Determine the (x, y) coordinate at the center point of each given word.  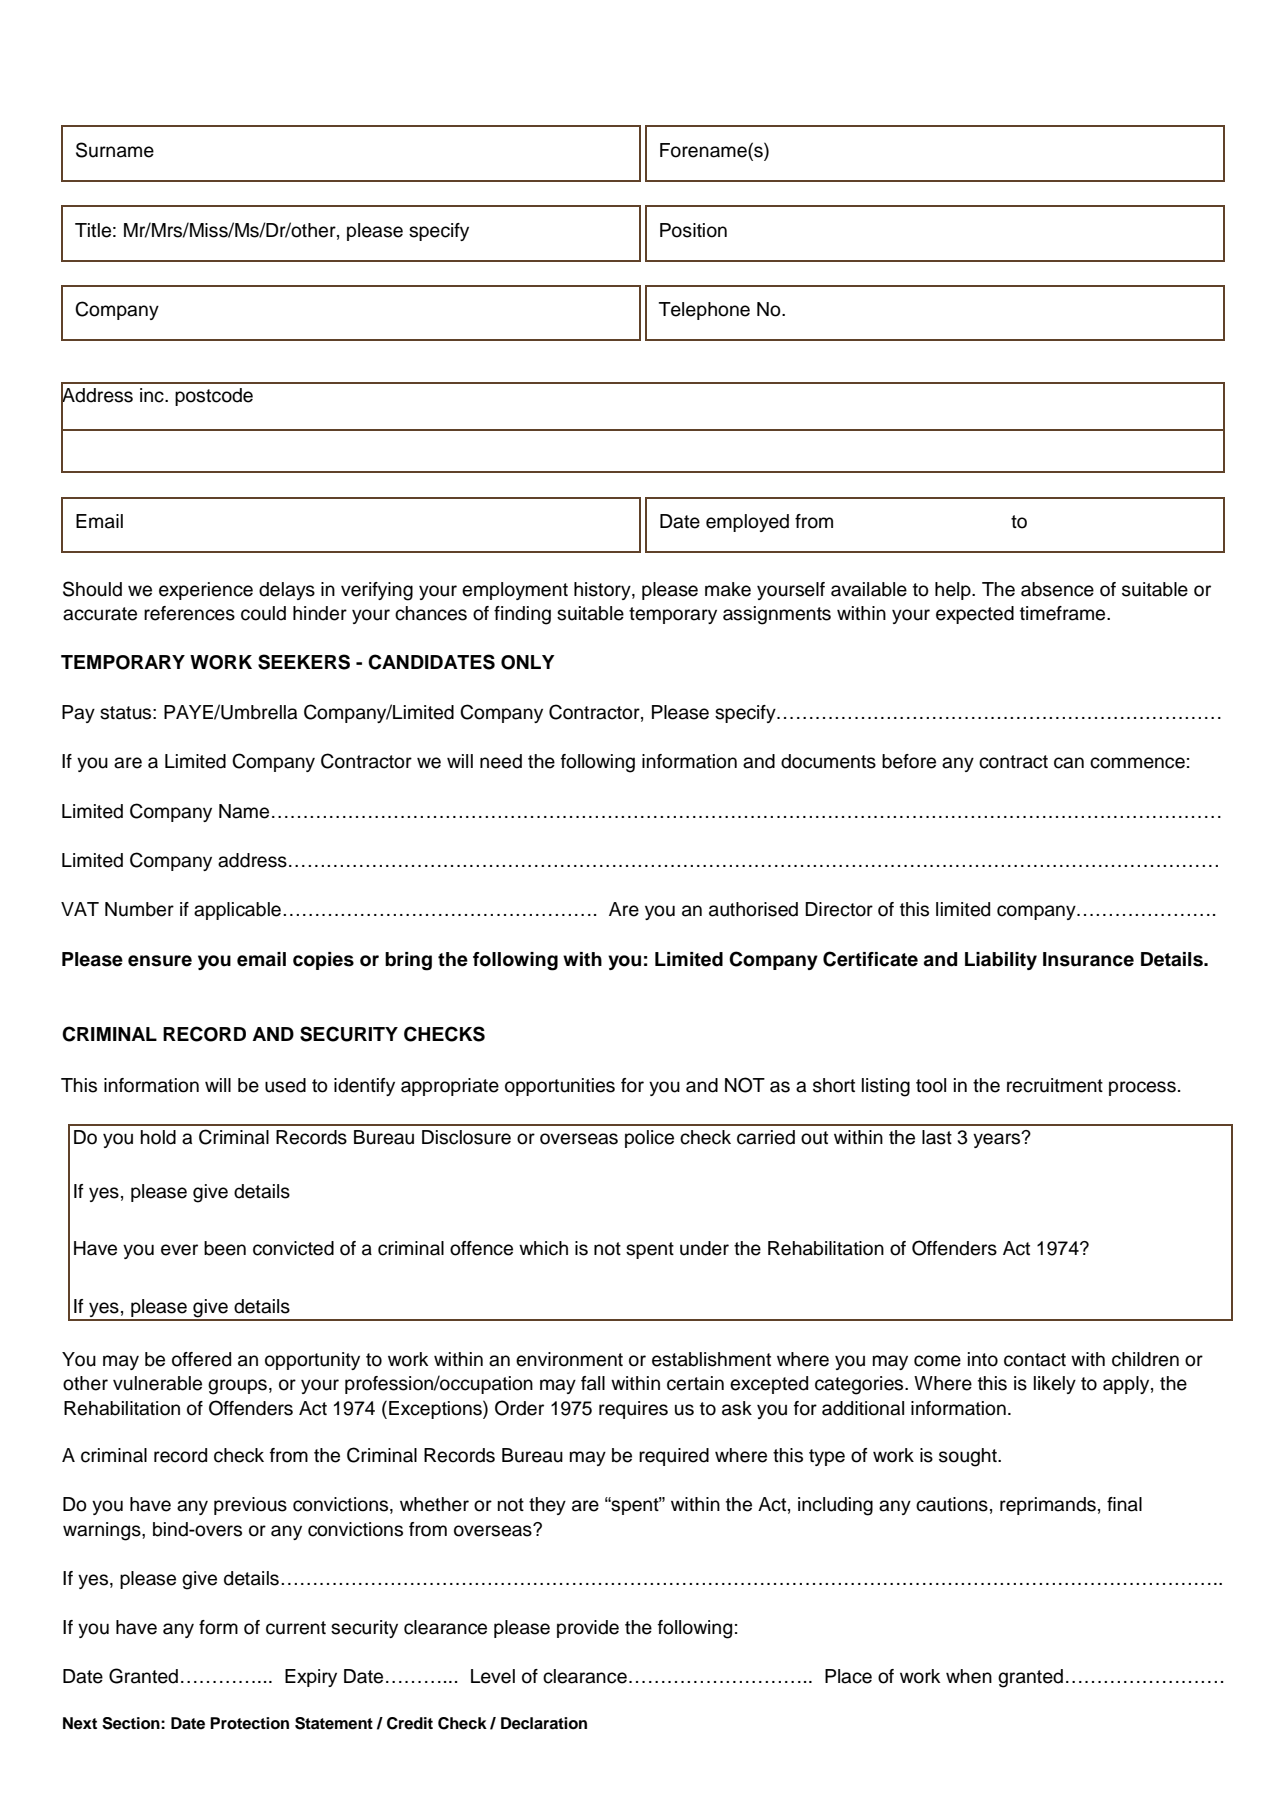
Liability (1001, 961)
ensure (160, 961)
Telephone (704, 311)
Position (693, 230)
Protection (249, 1723)
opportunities (560, 1087)
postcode (214, 397)
